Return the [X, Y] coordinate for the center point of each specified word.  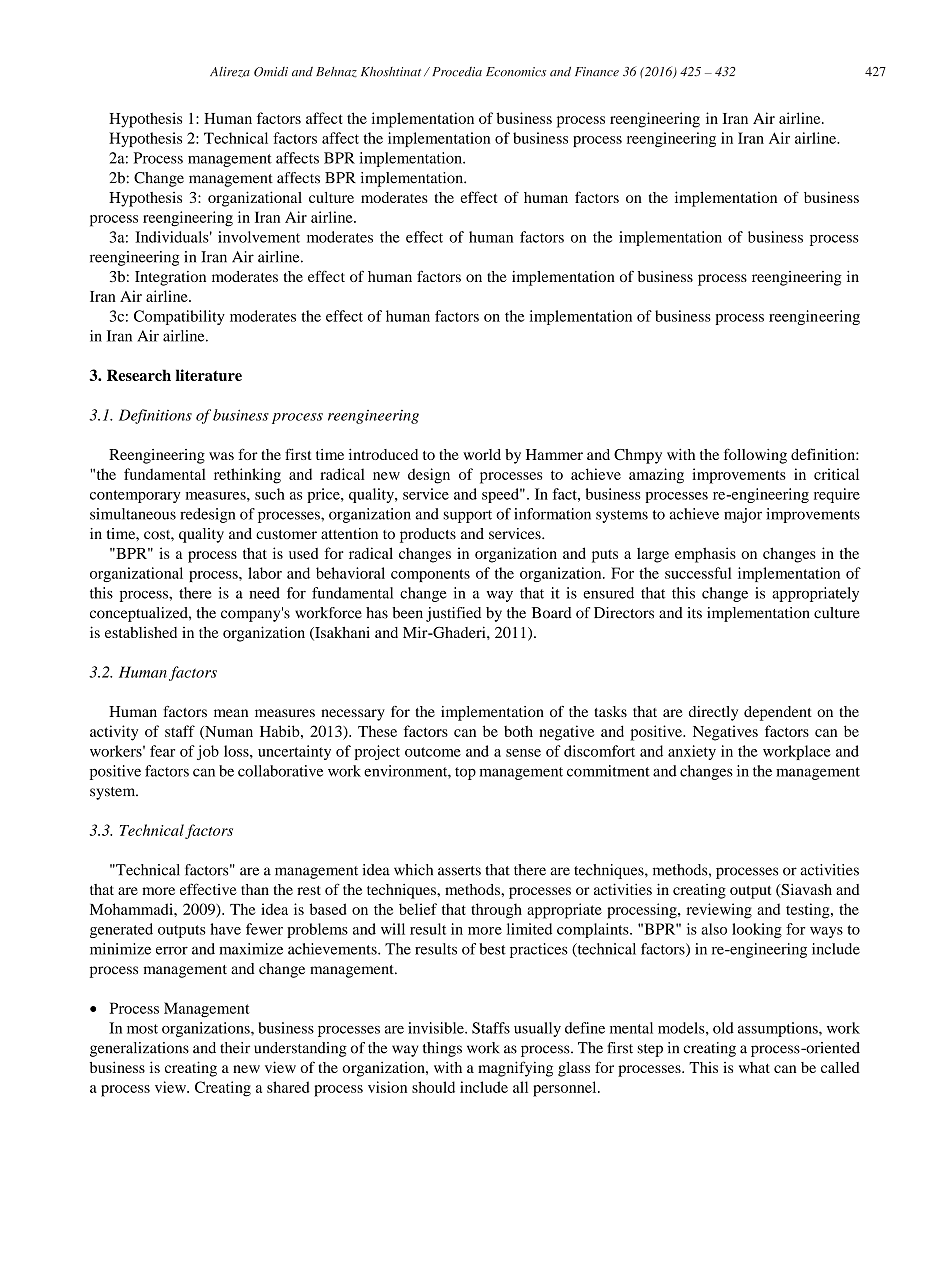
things [442, 1049]
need [264, 593]
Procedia [455, 72]
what [754, 1067]
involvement [259, 237]
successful [698, 573]
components [430, 575]
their [235, 1048]
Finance [597, 72]
